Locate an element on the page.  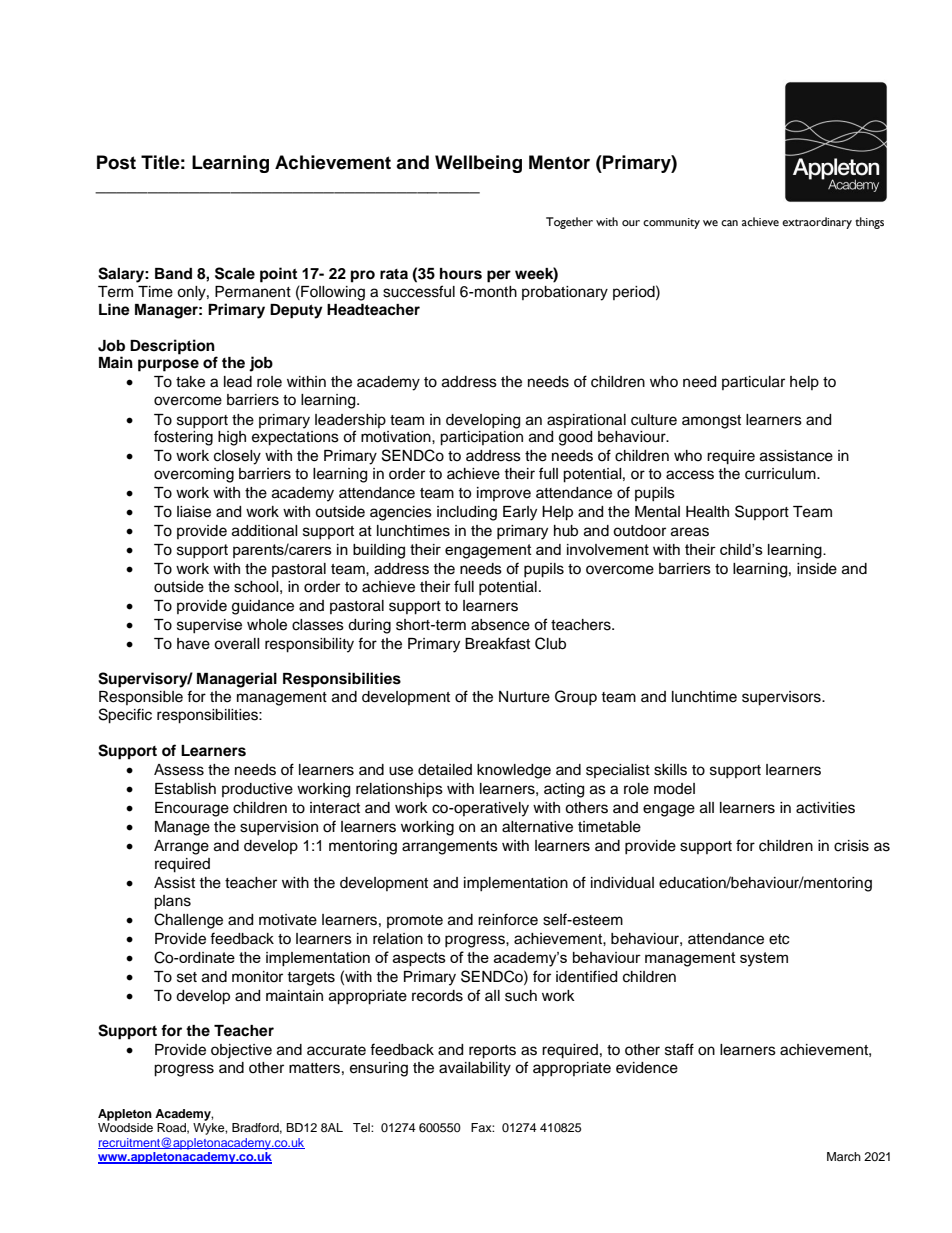
Challenge is located at coordinates (188, 921).
